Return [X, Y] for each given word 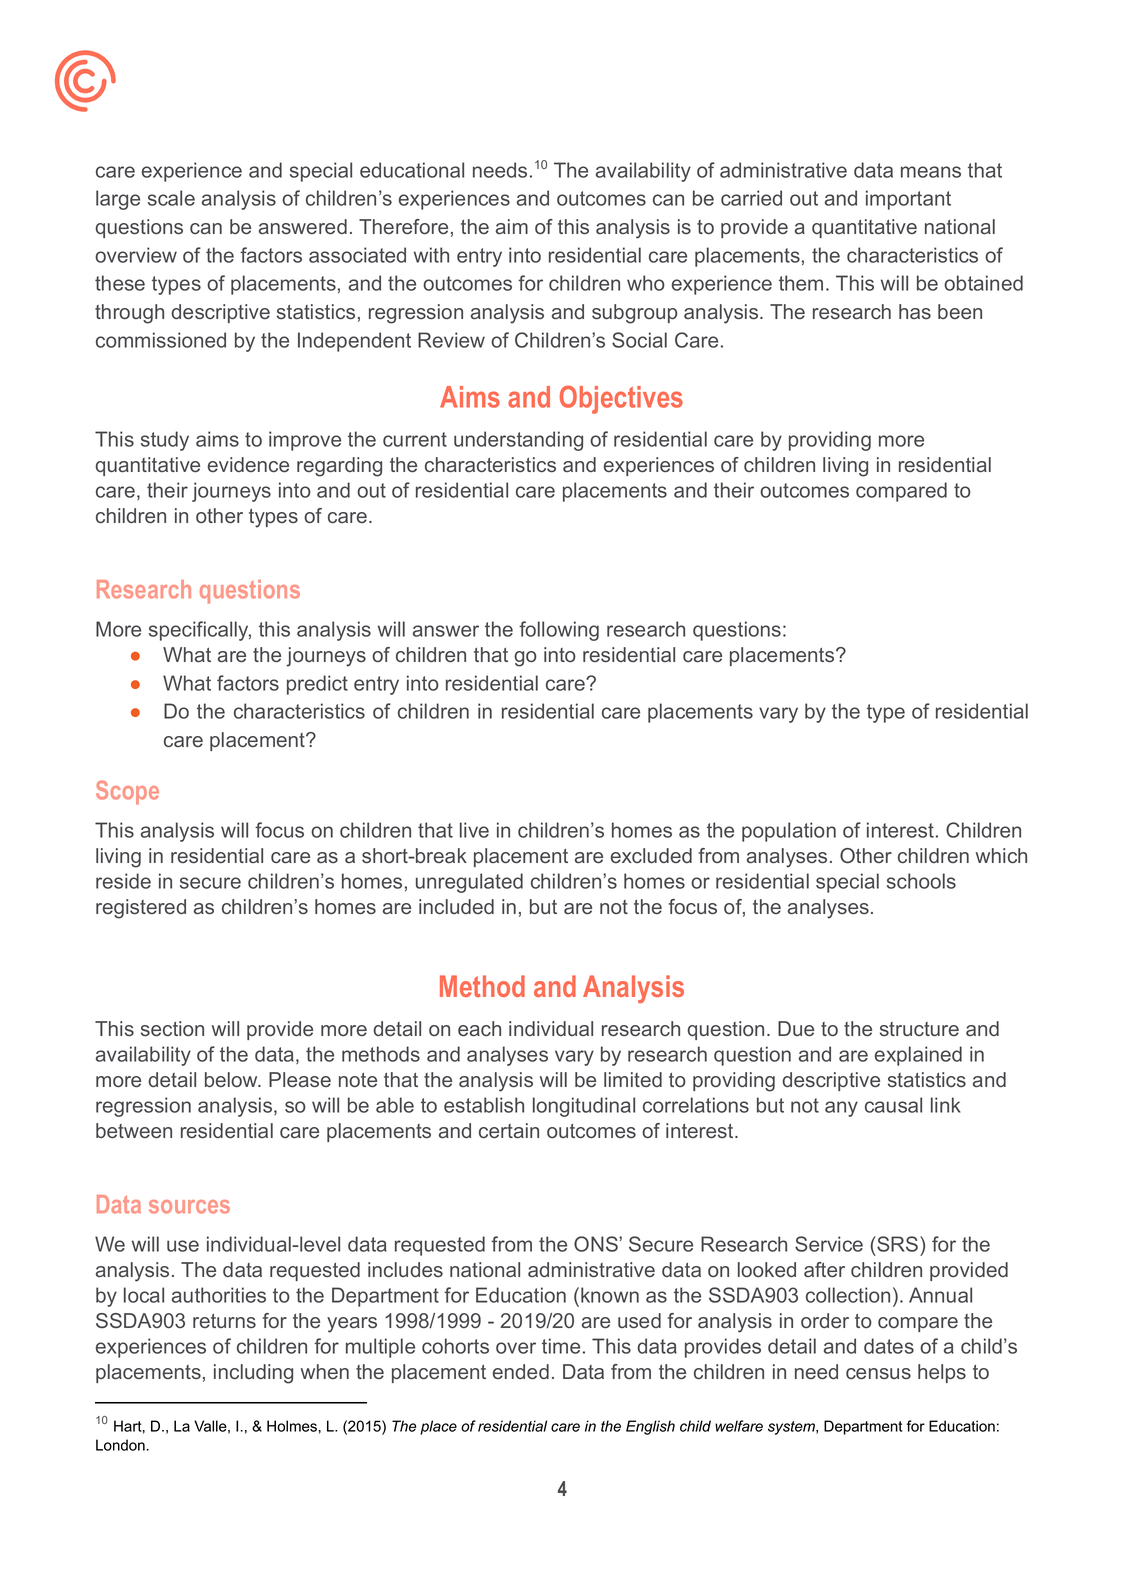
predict [317, 685]
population [789, 832]
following [559, 631]
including [253, 1374]
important [908, 200]
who [646, 283]
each [479, 1029]
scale [171, 198]
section [172, 1028]
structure [919, 1029]
